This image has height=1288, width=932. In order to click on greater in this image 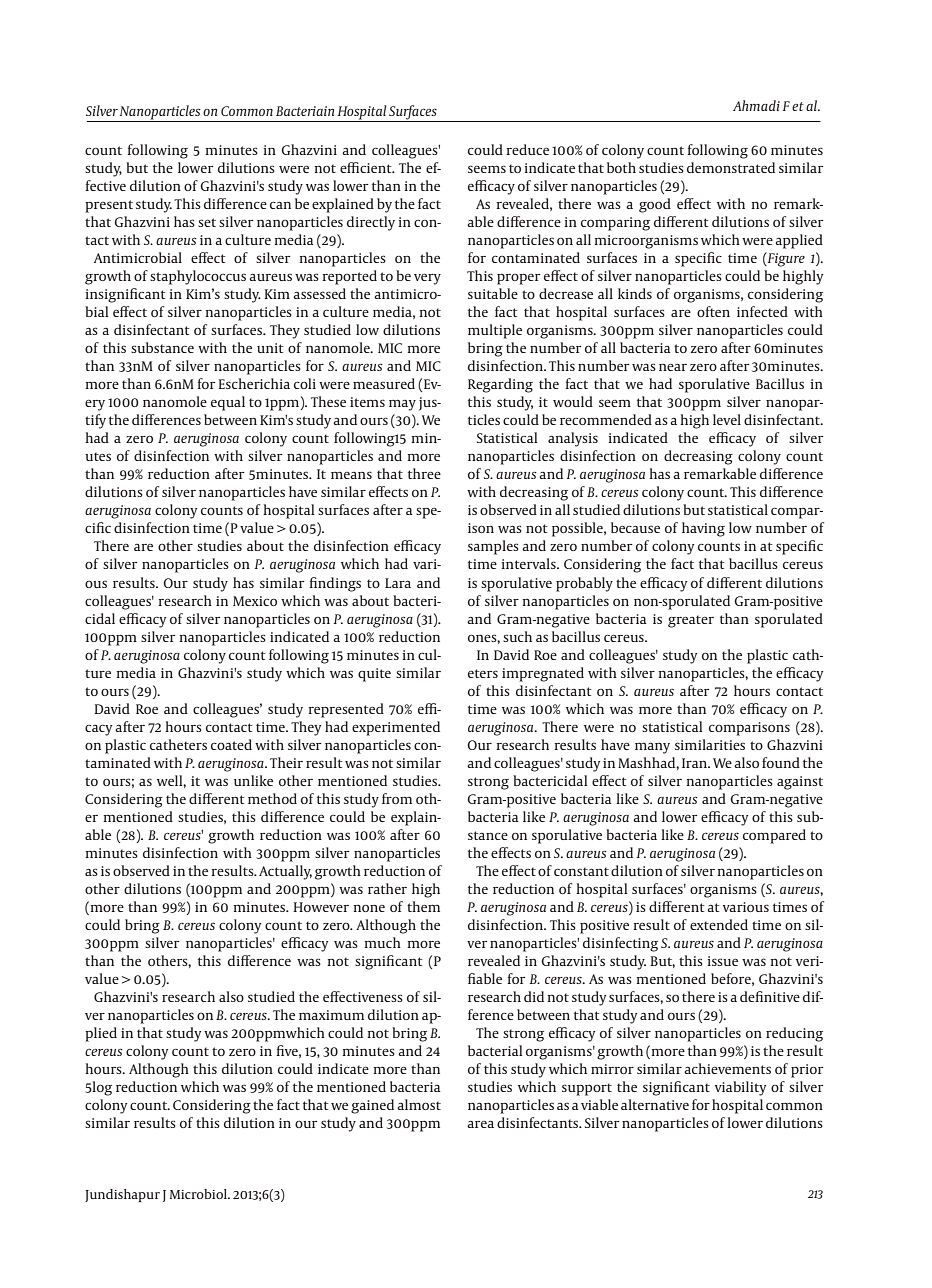, I will do `click(691, 621)`.
